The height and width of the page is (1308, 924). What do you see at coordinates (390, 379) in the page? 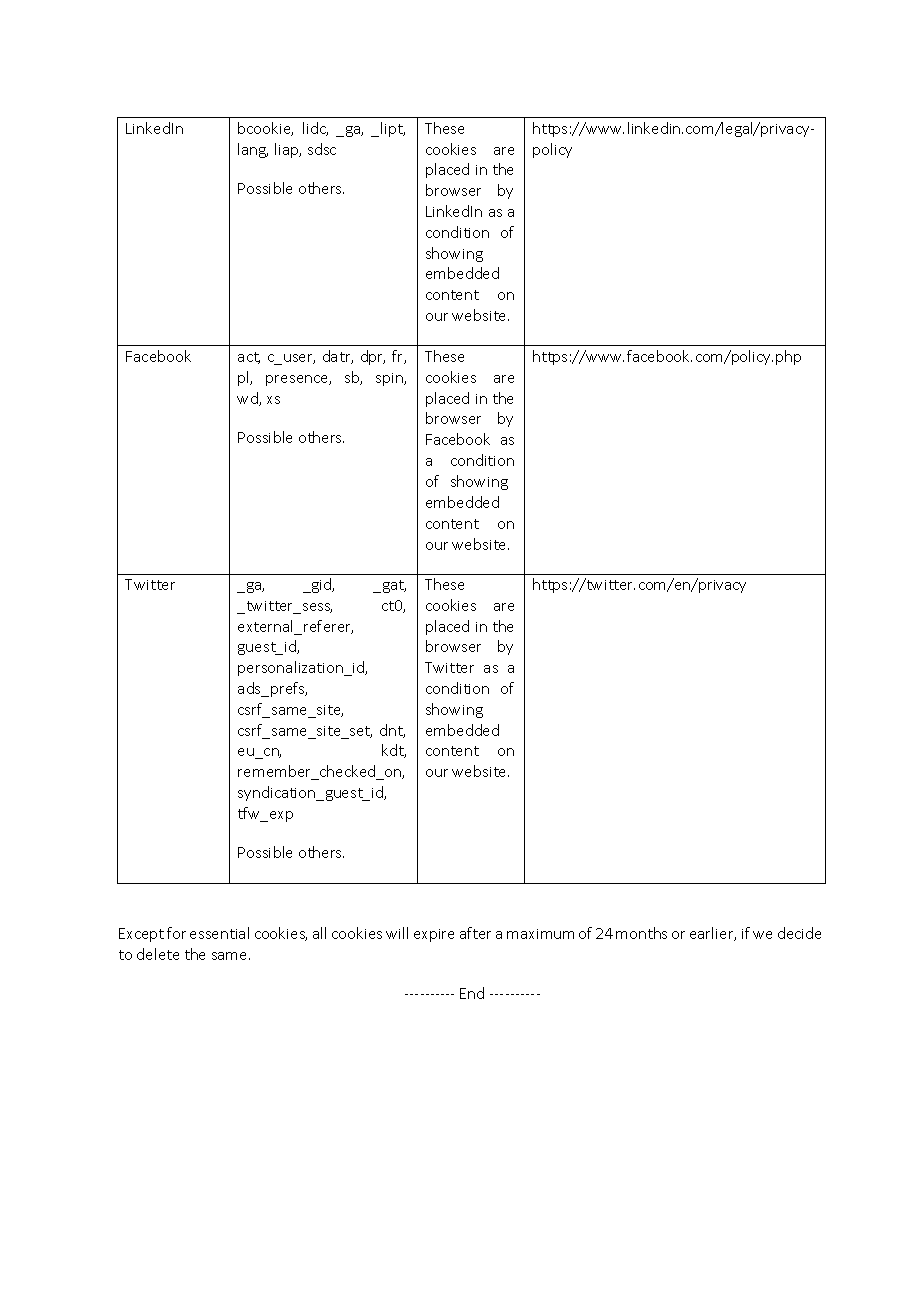
I see `spin` at bounding box center [390, 379].
